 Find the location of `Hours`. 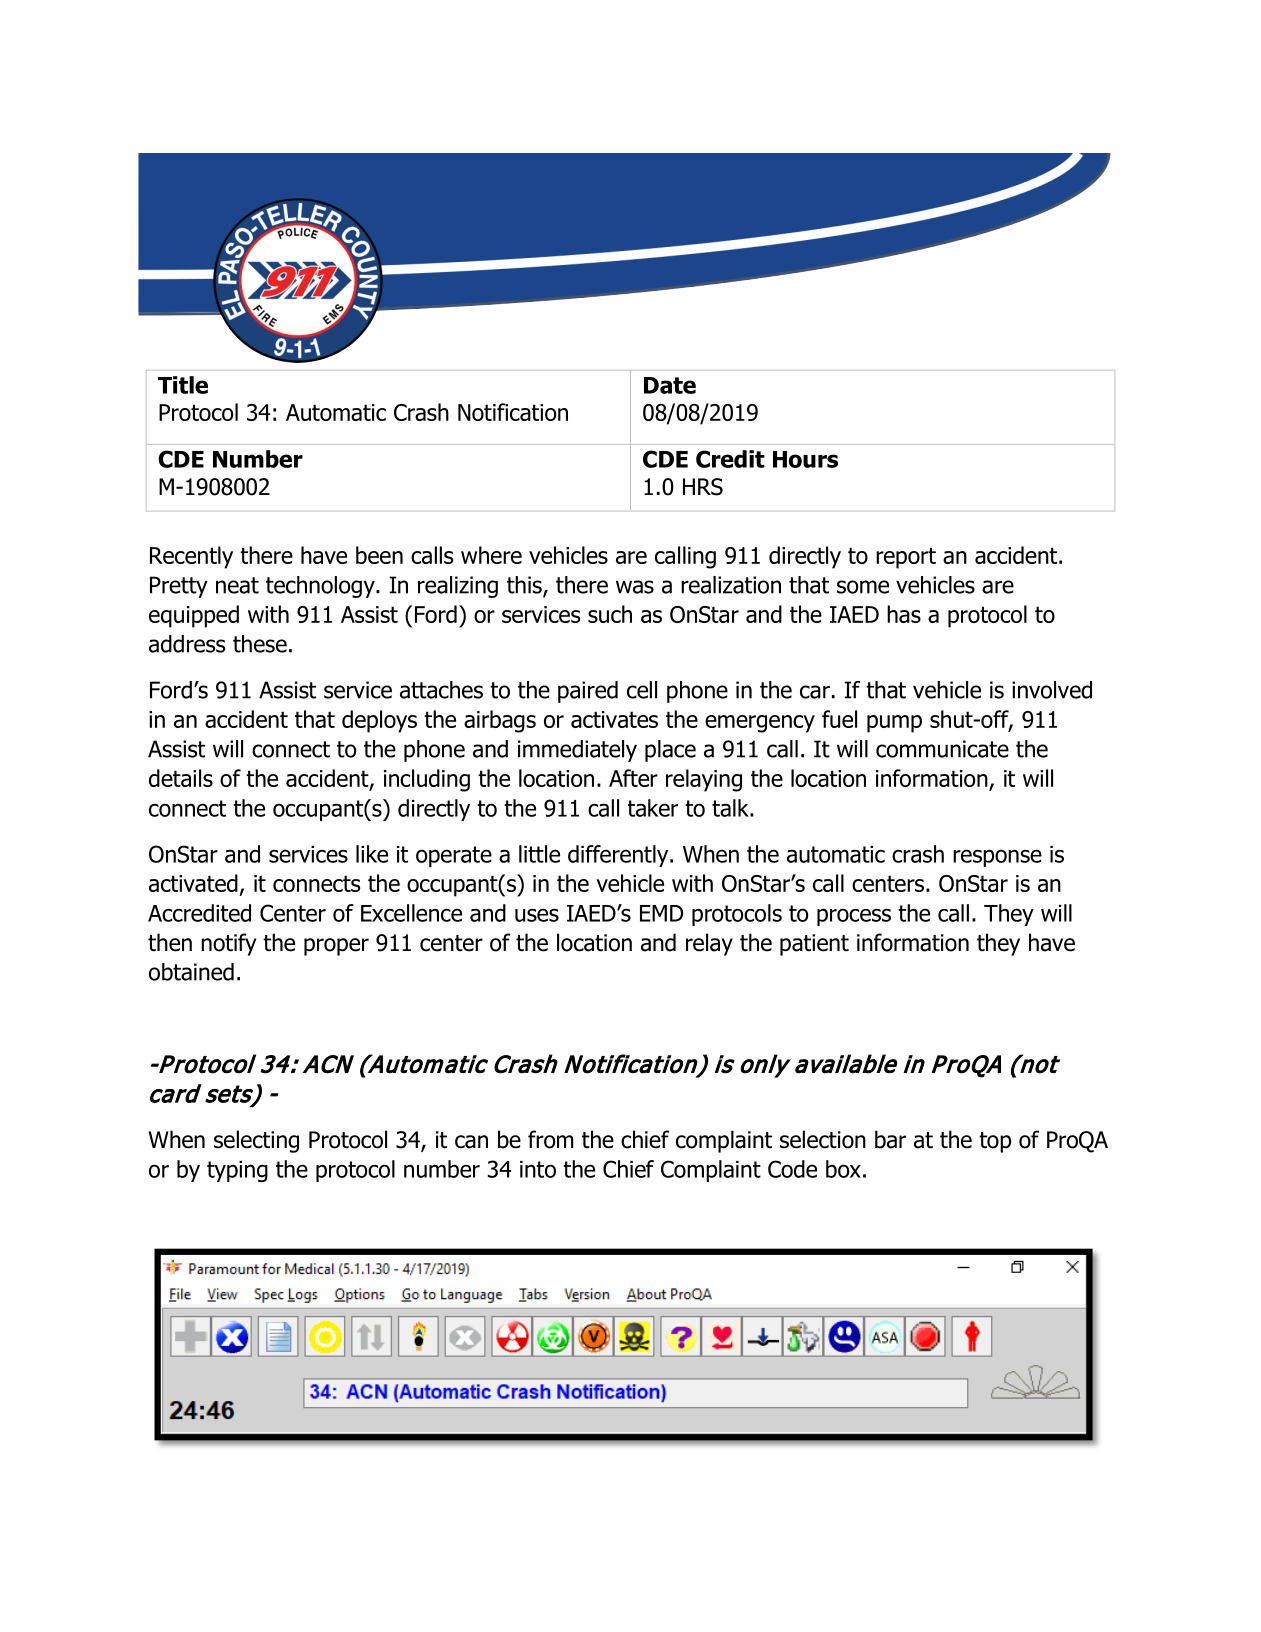

Hours is located at coordinates (805, 459).
